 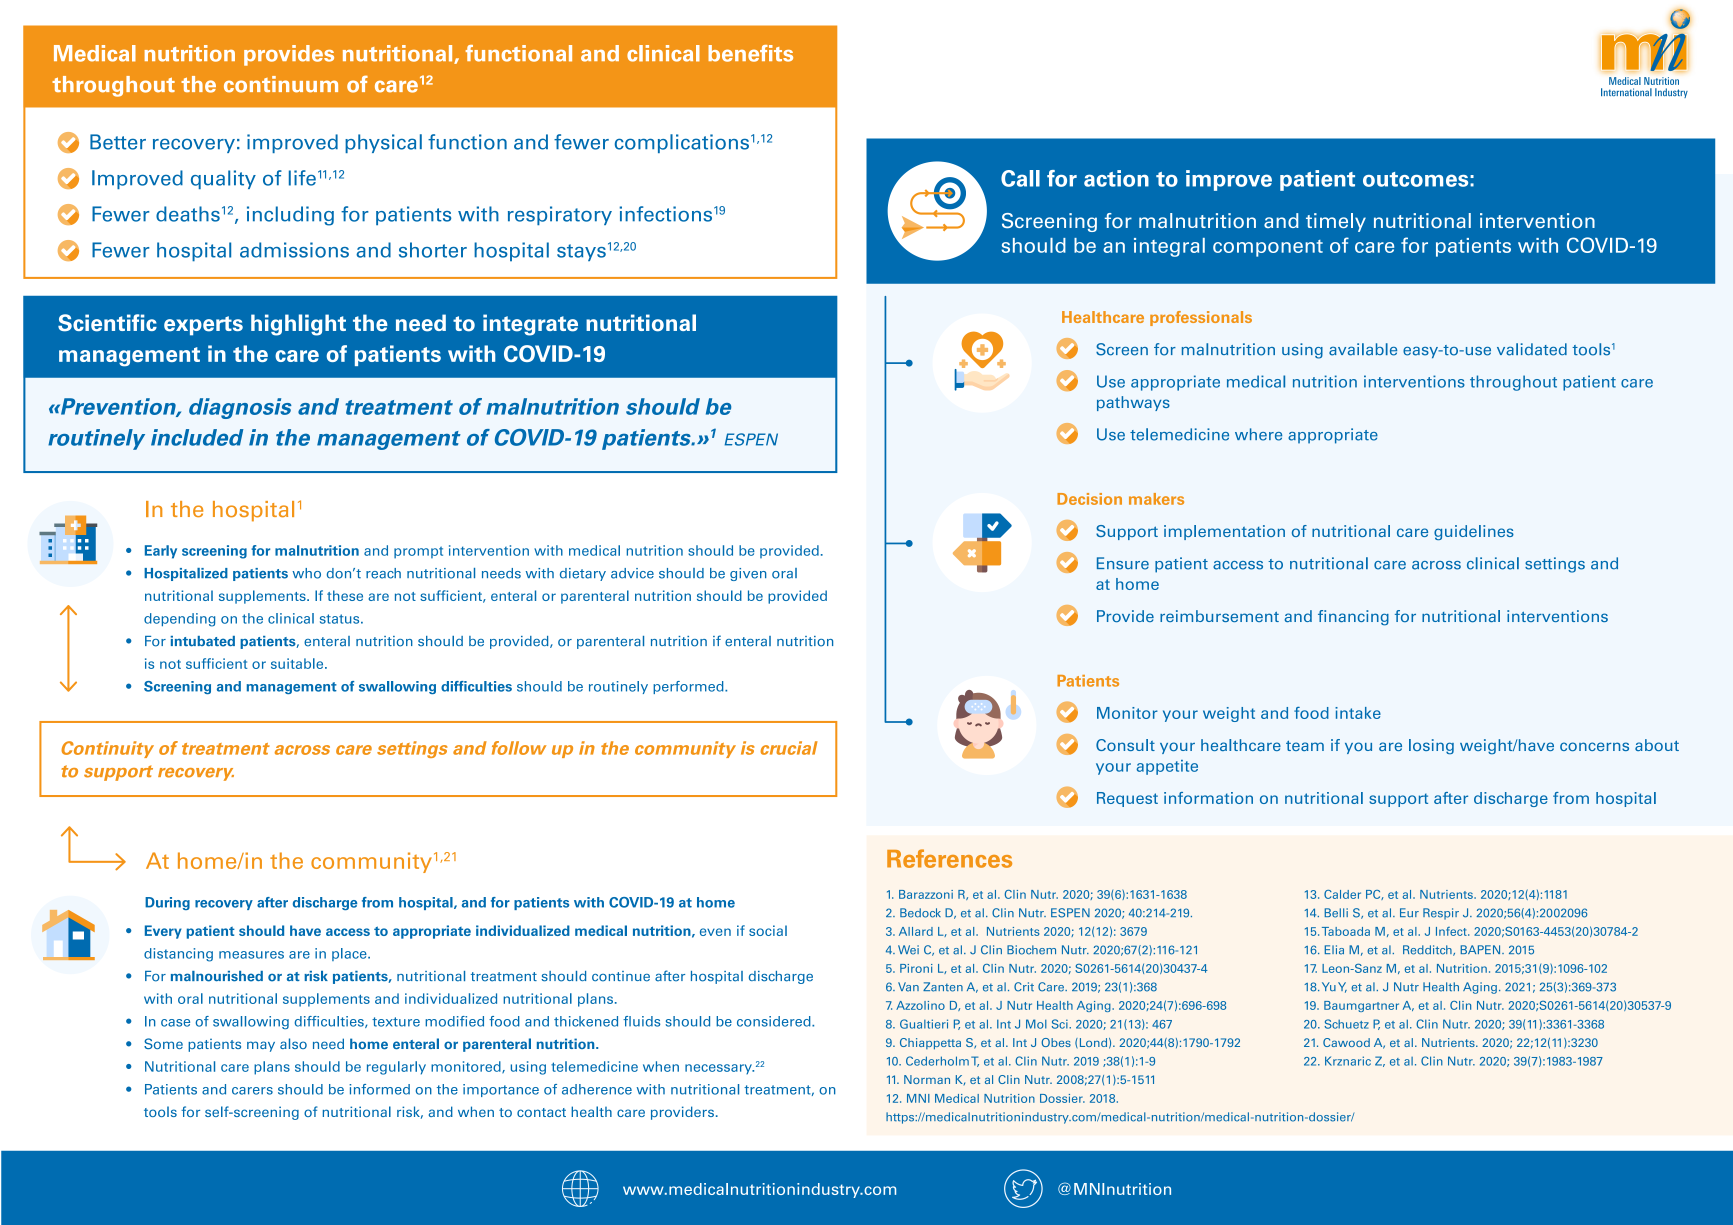 I want to click on benefits, so click(x=750, y=53).
